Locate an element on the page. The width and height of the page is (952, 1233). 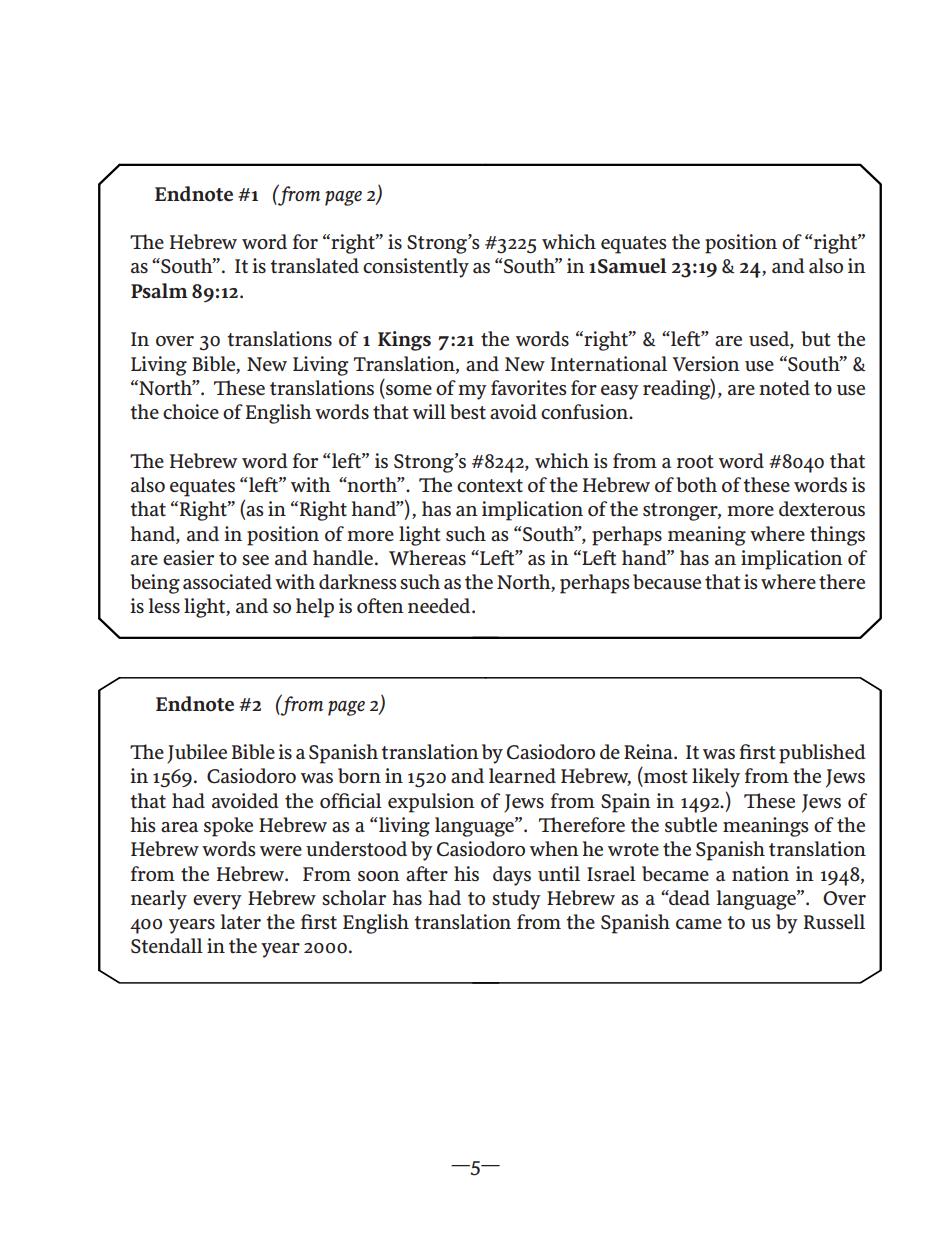
but is located at coordinates (816, 339).
